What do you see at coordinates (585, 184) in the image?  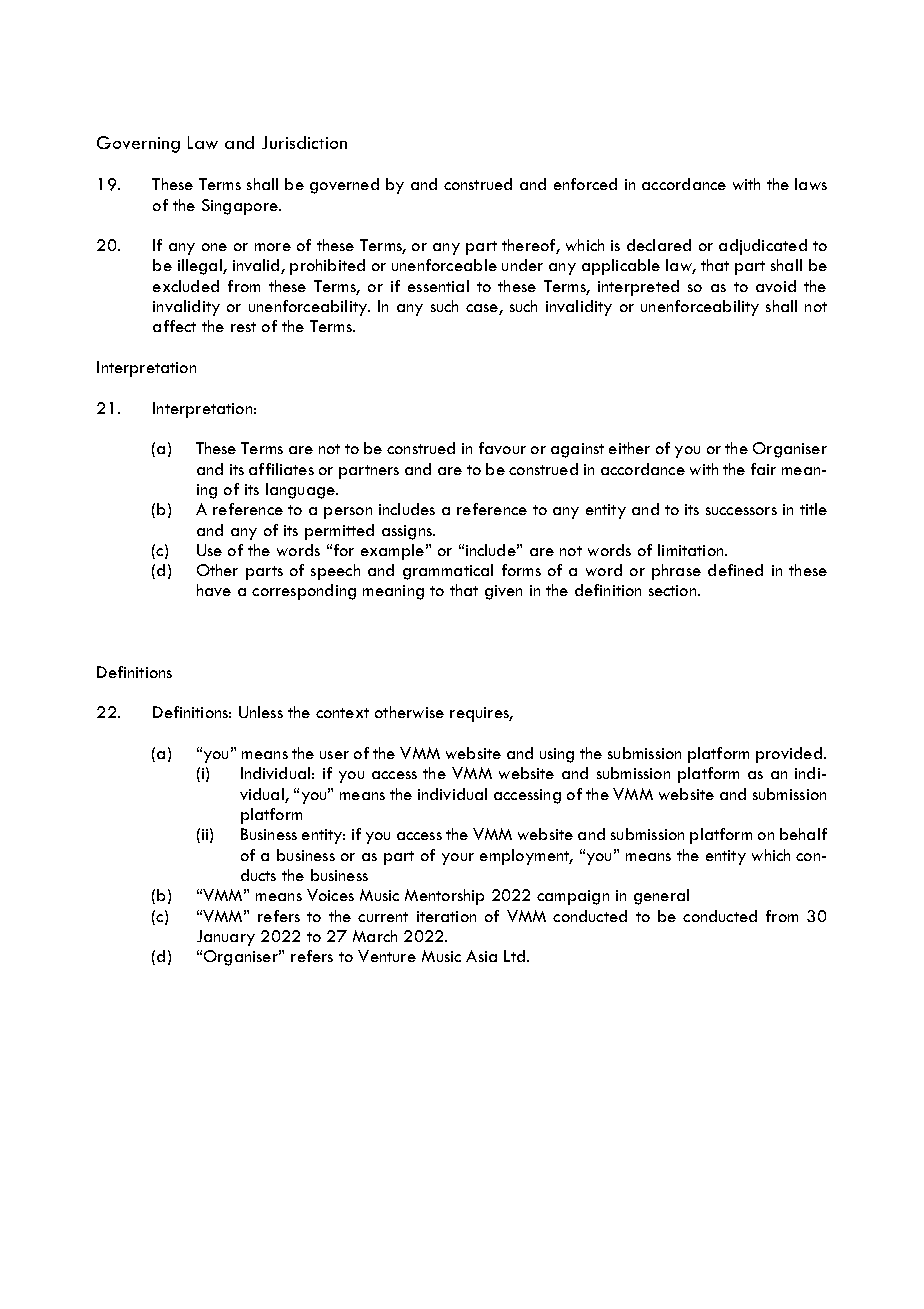 I see `enforced` at bounding box center [585, 184].
